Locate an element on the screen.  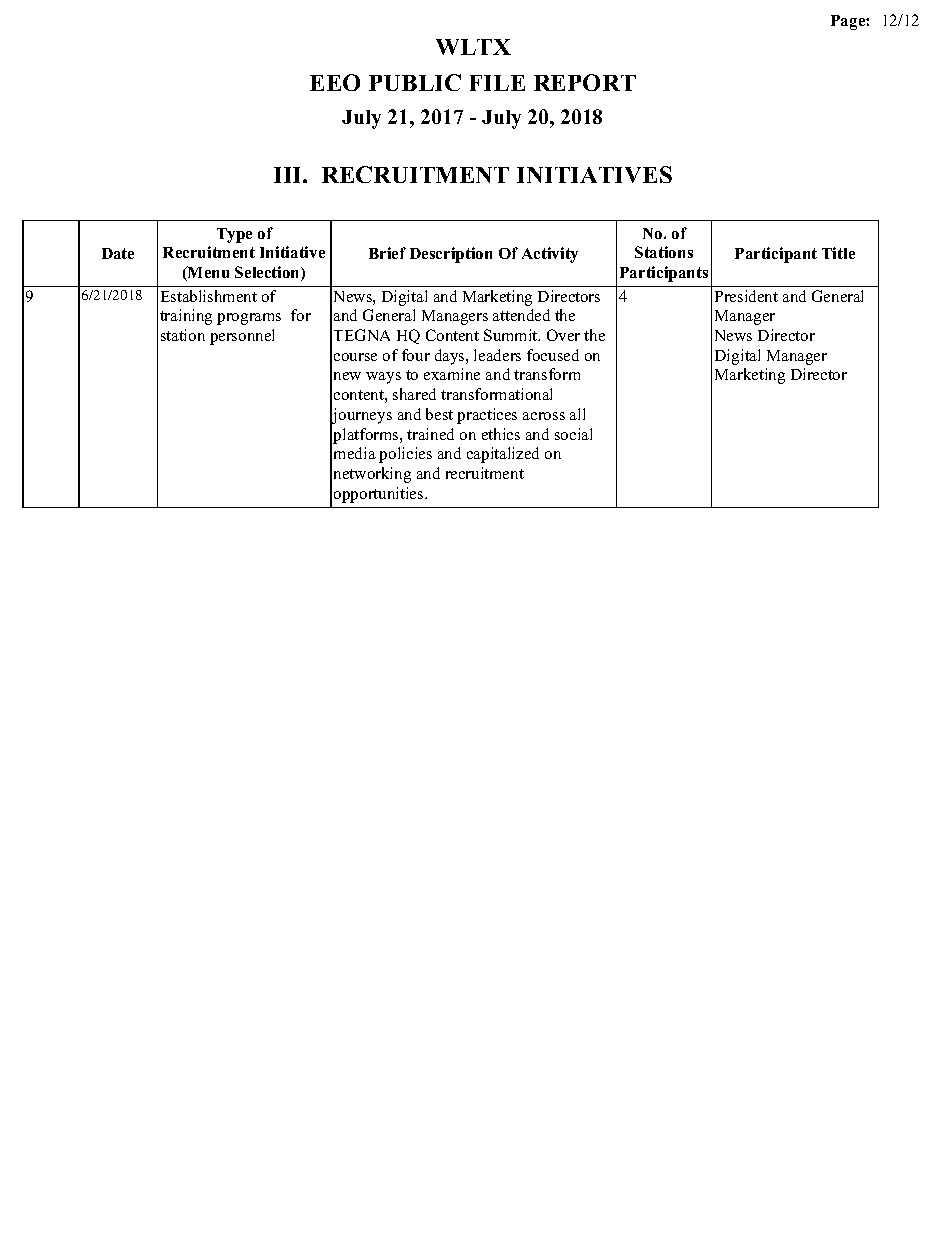
Description is located at coordinates (451, 255).
